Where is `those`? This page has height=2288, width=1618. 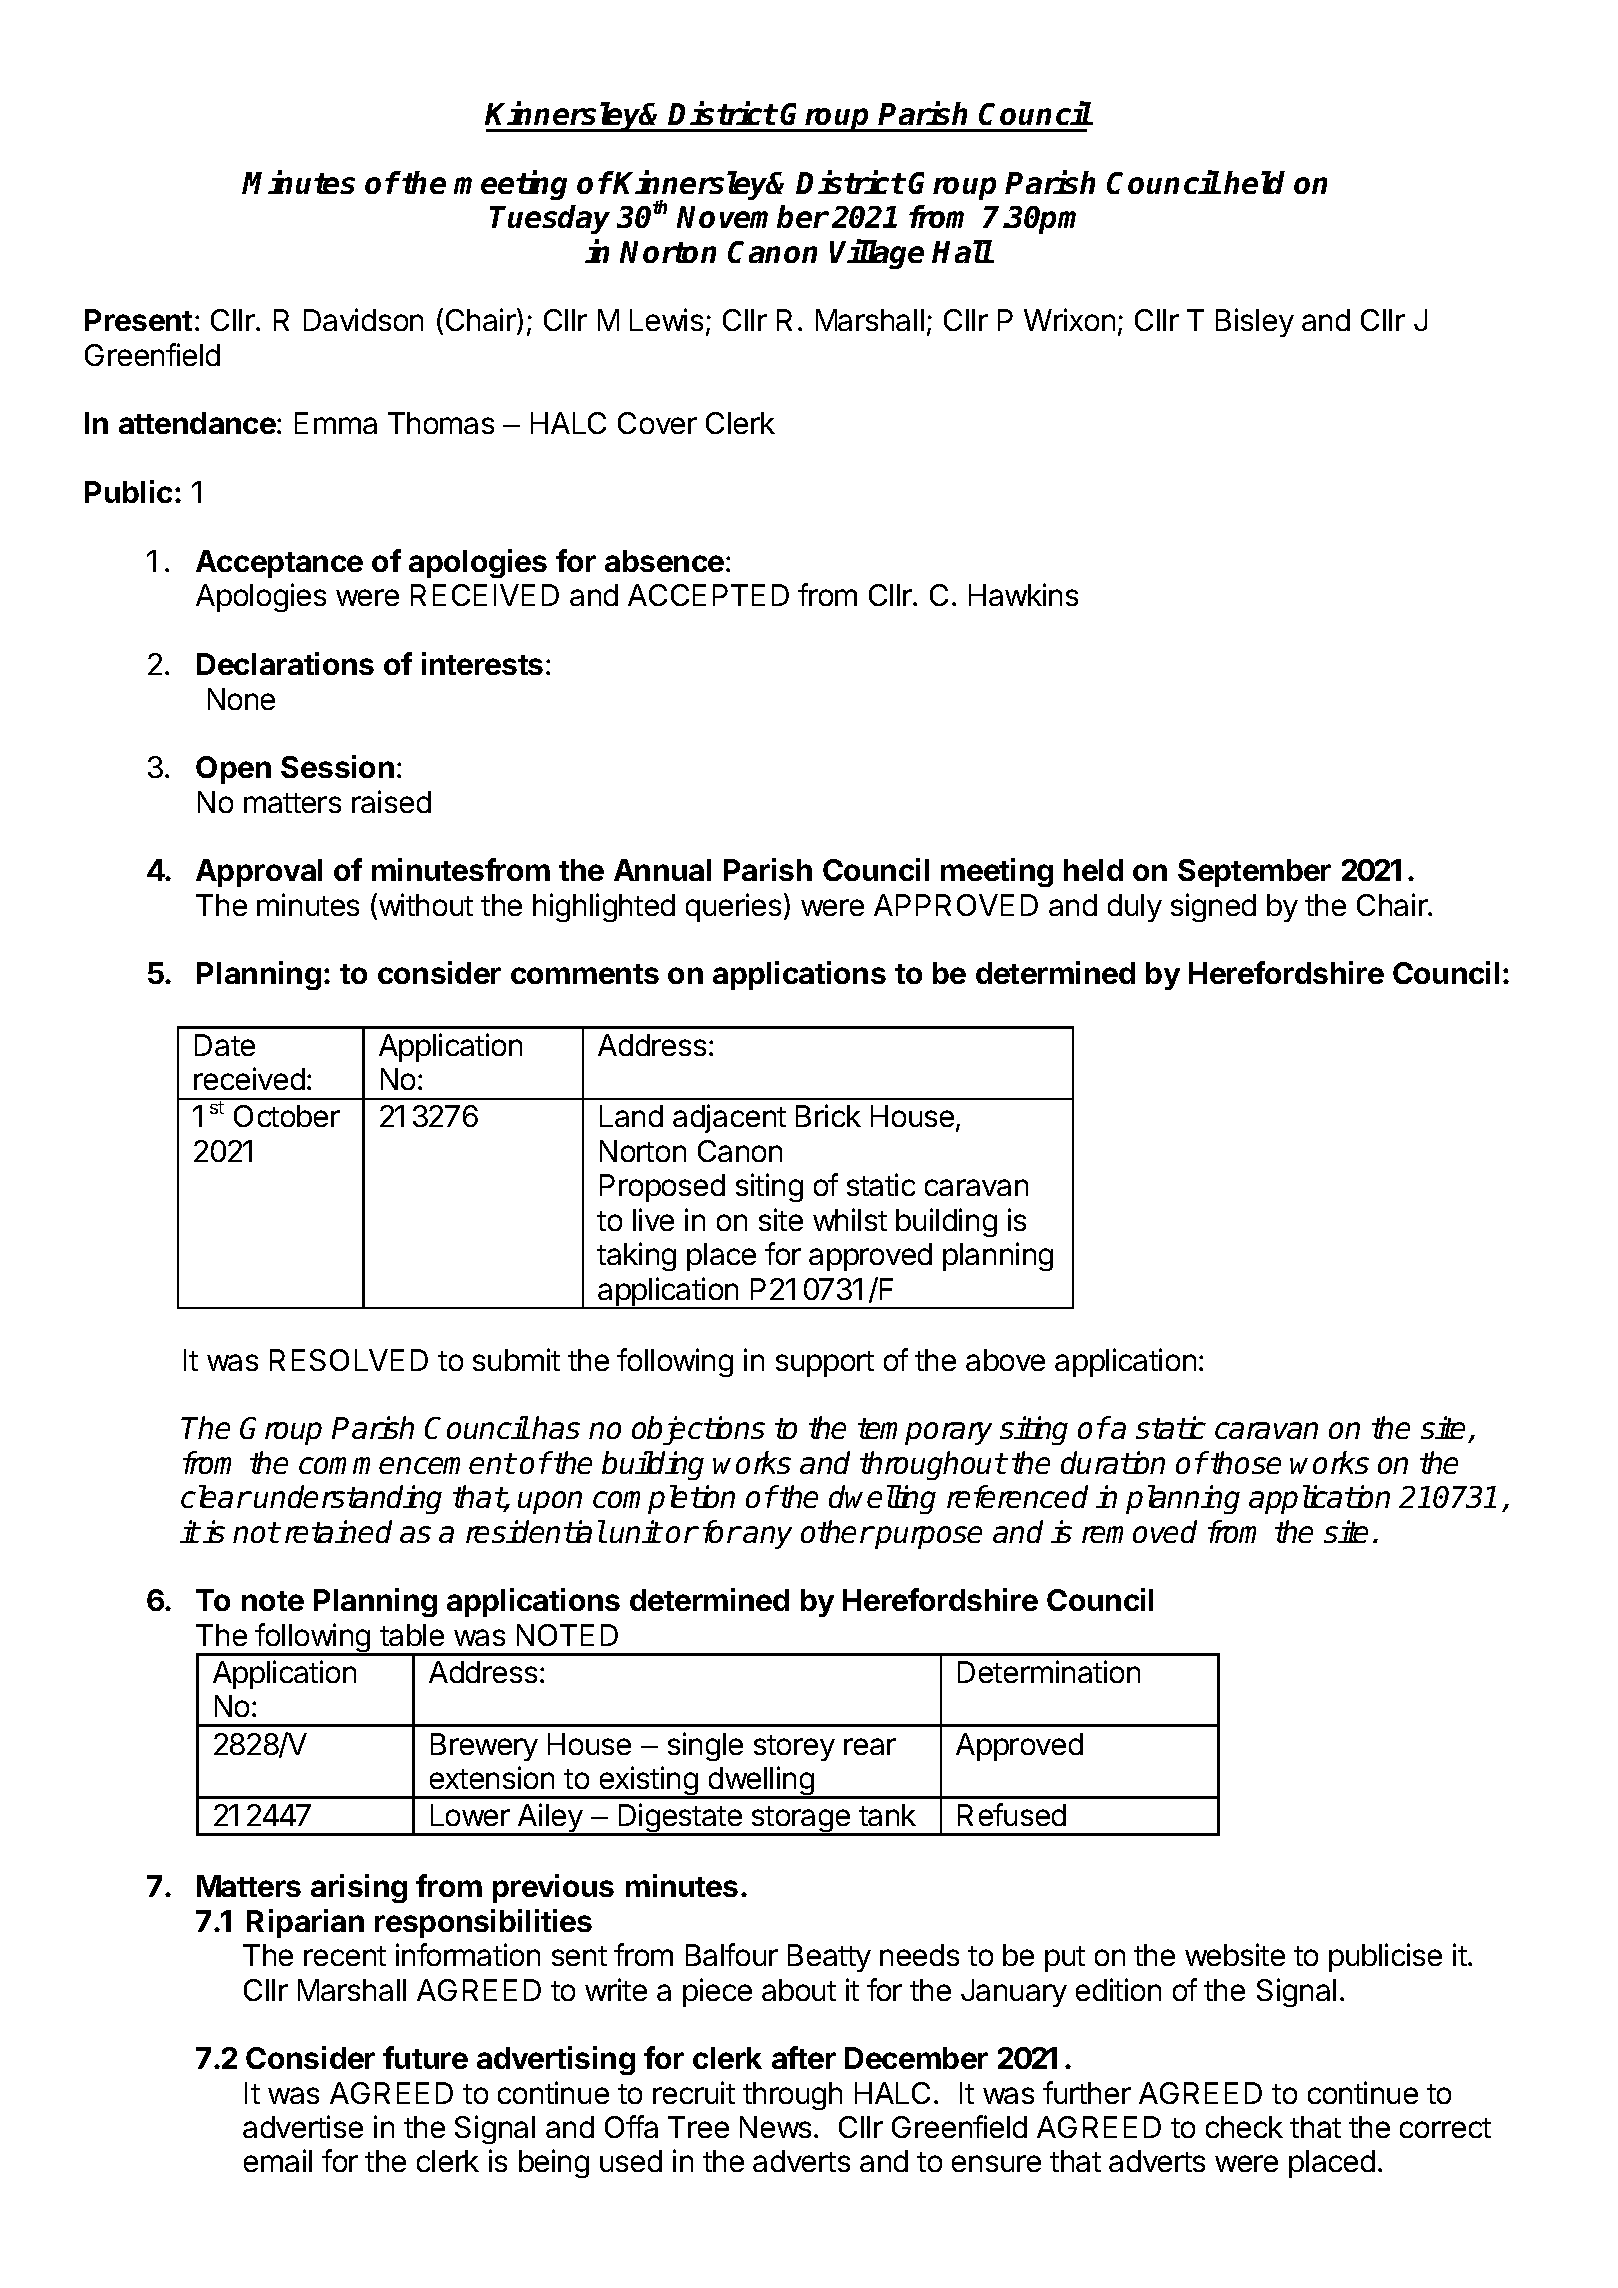 those is located at coordinates (1246, 1462).
